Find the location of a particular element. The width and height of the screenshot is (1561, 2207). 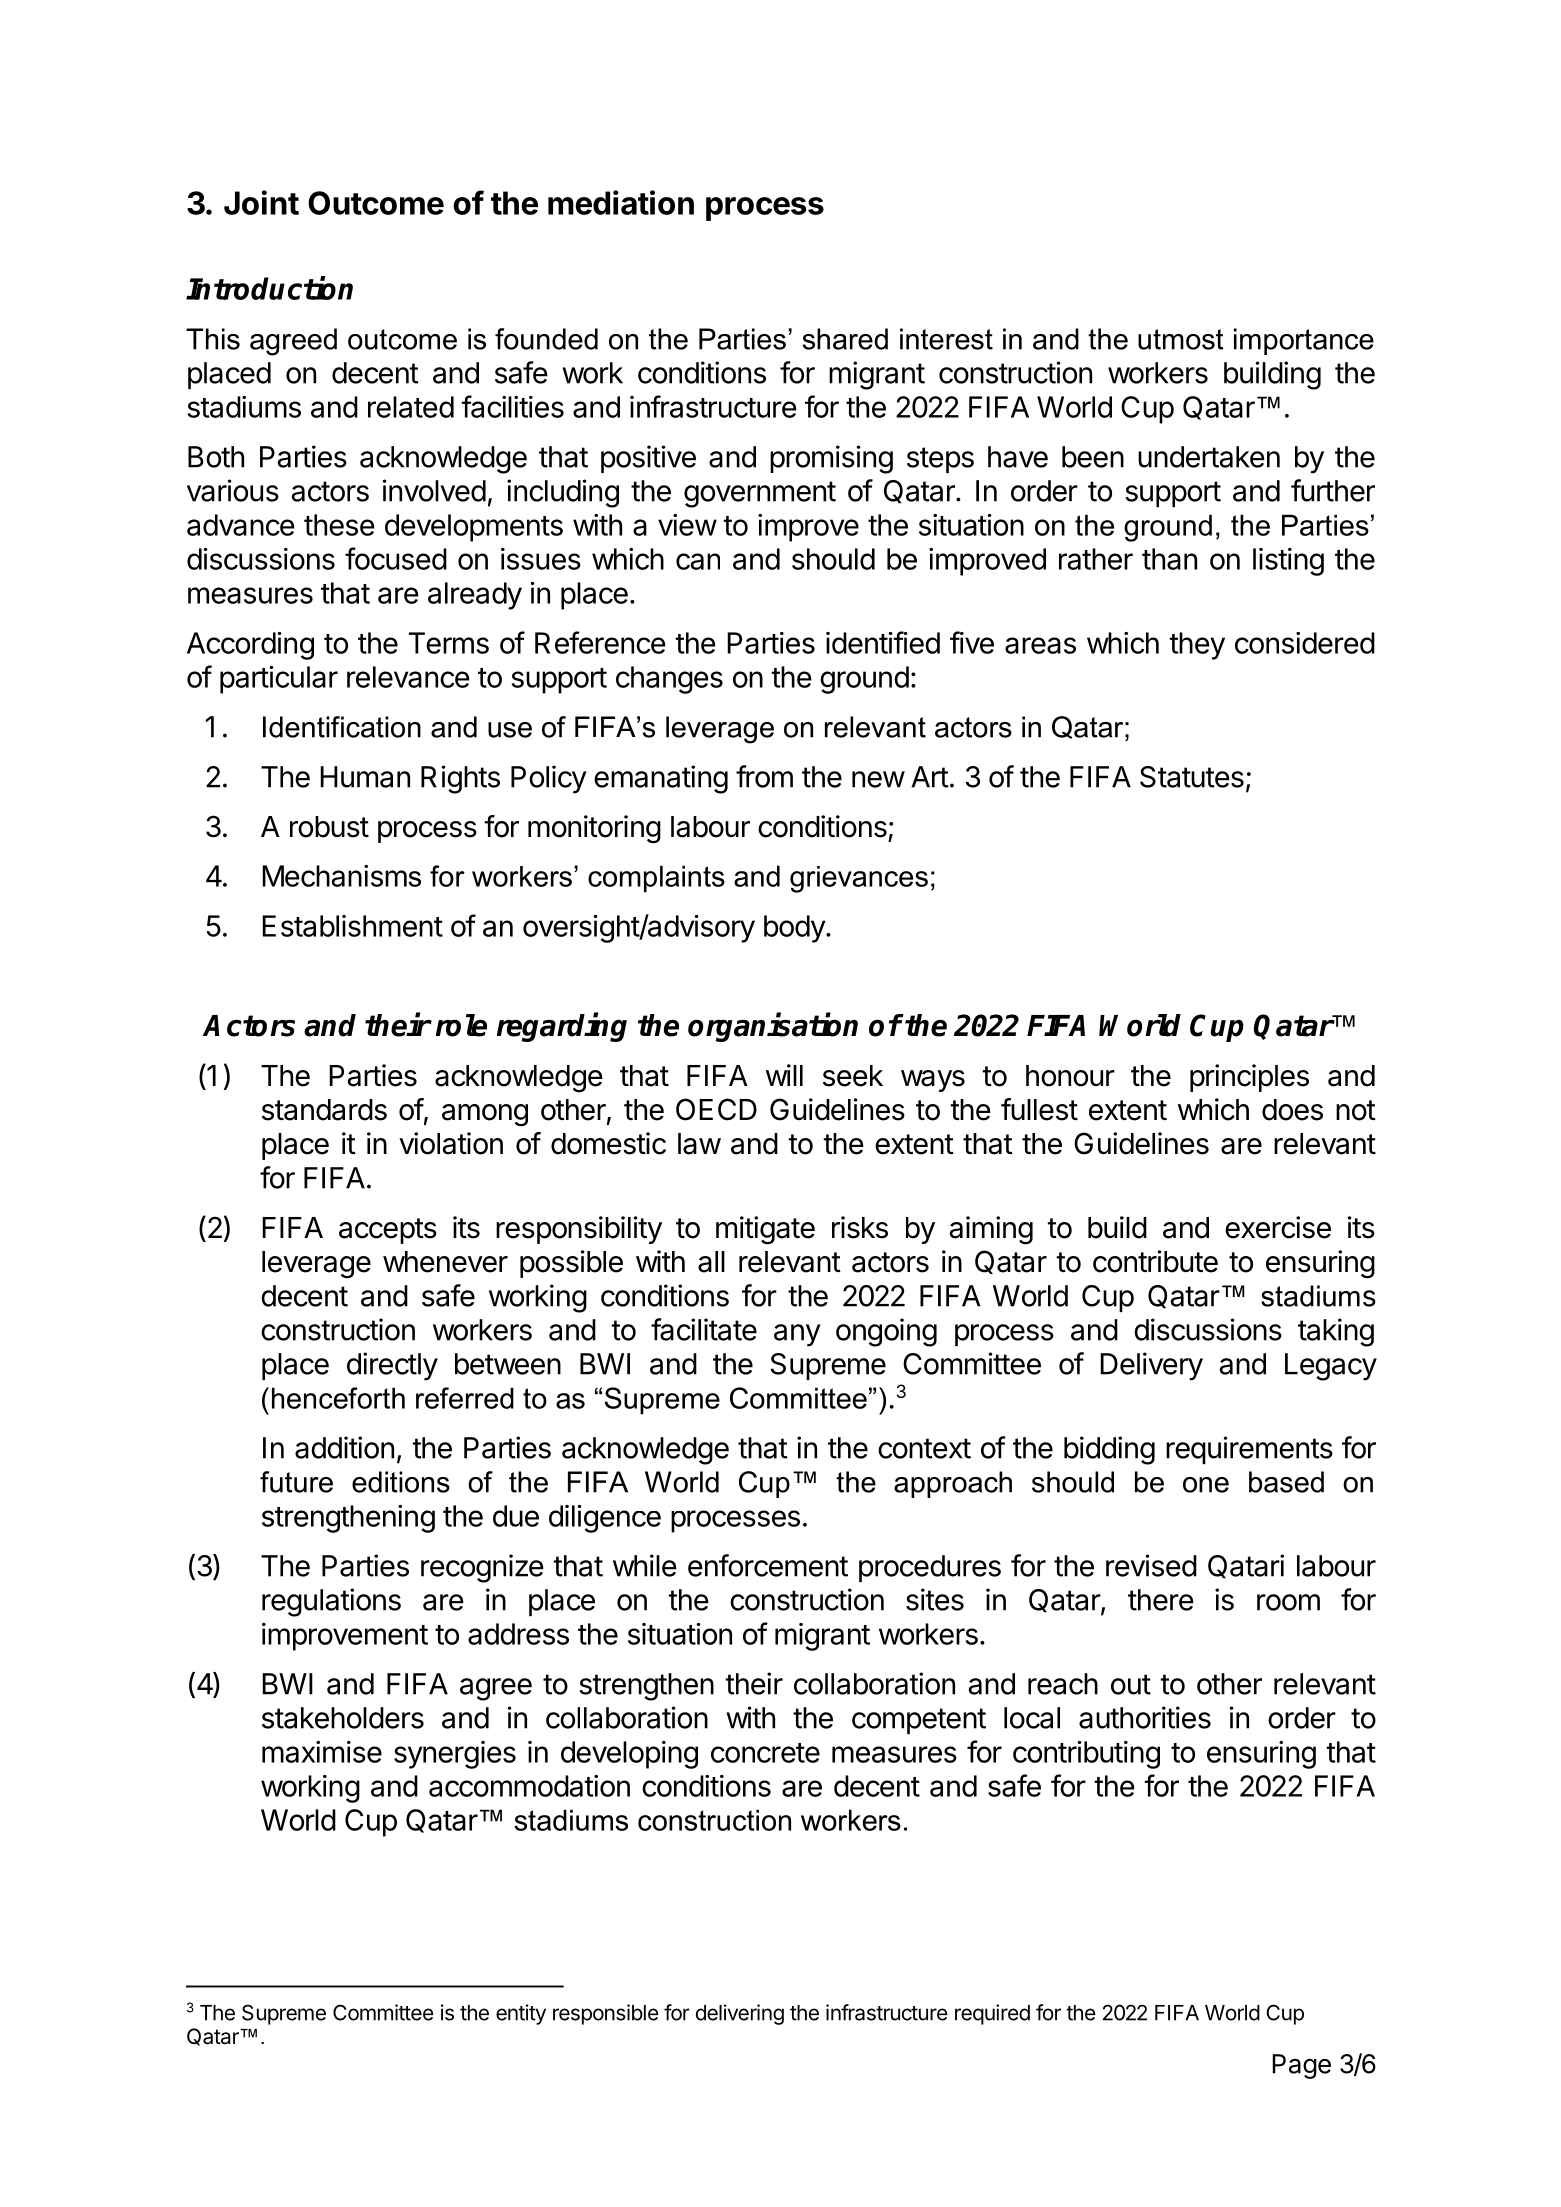

utmost is located at coordinates (1181, 339).
